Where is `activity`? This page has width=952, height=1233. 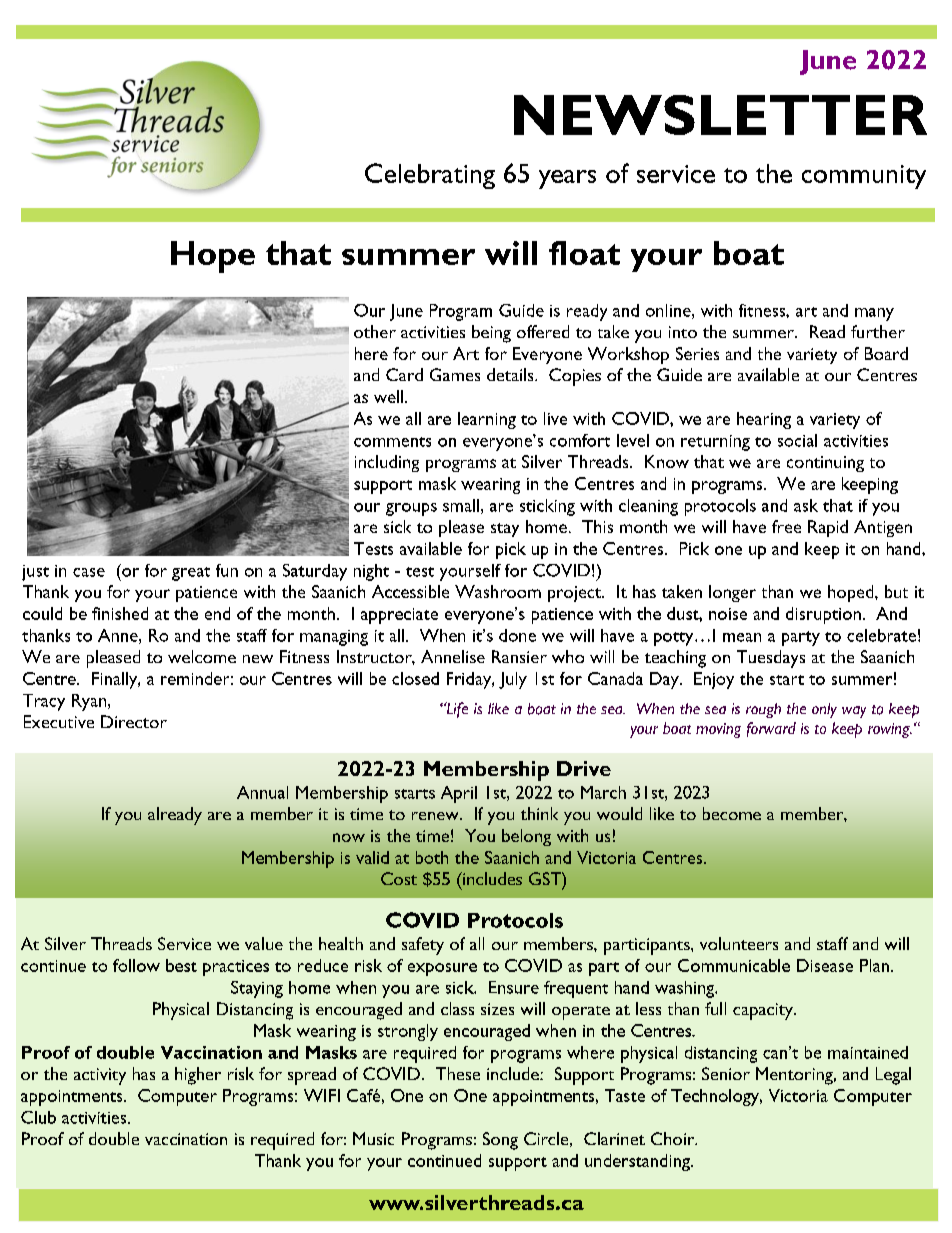 activity is located at coordinates (100, 1076).
